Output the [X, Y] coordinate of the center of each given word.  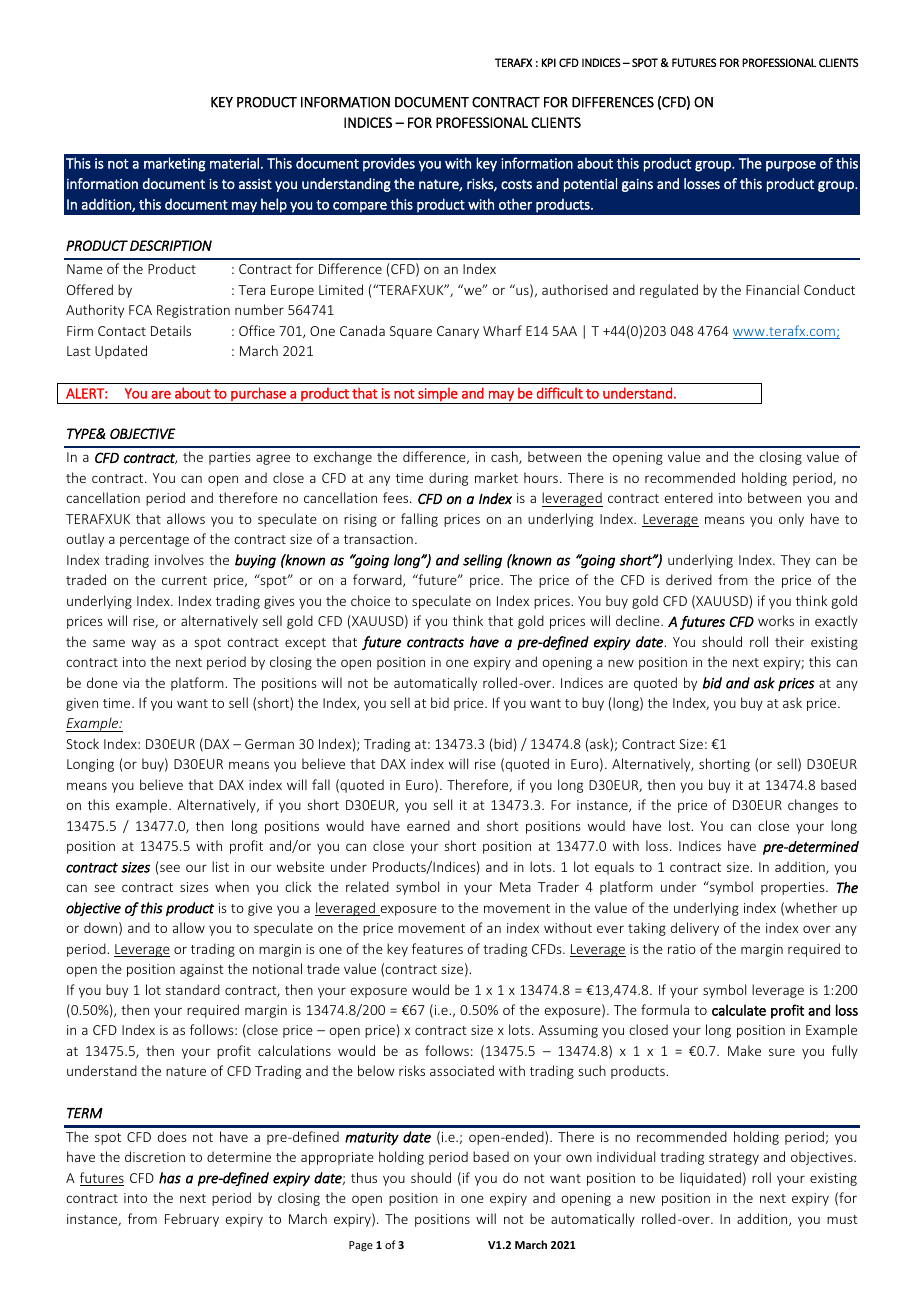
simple [438, 395]
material [234, 163]
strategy [734, 1159]
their [789, 641]
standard [193, 989]
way [144, 644]
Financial [772, 289]
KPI [549, 62]
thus [364, 1177]
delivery [695, 929]
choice [370, 600]
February [192, 1220]
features [437, 948]
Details [171, 330]
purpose [791, 166]
